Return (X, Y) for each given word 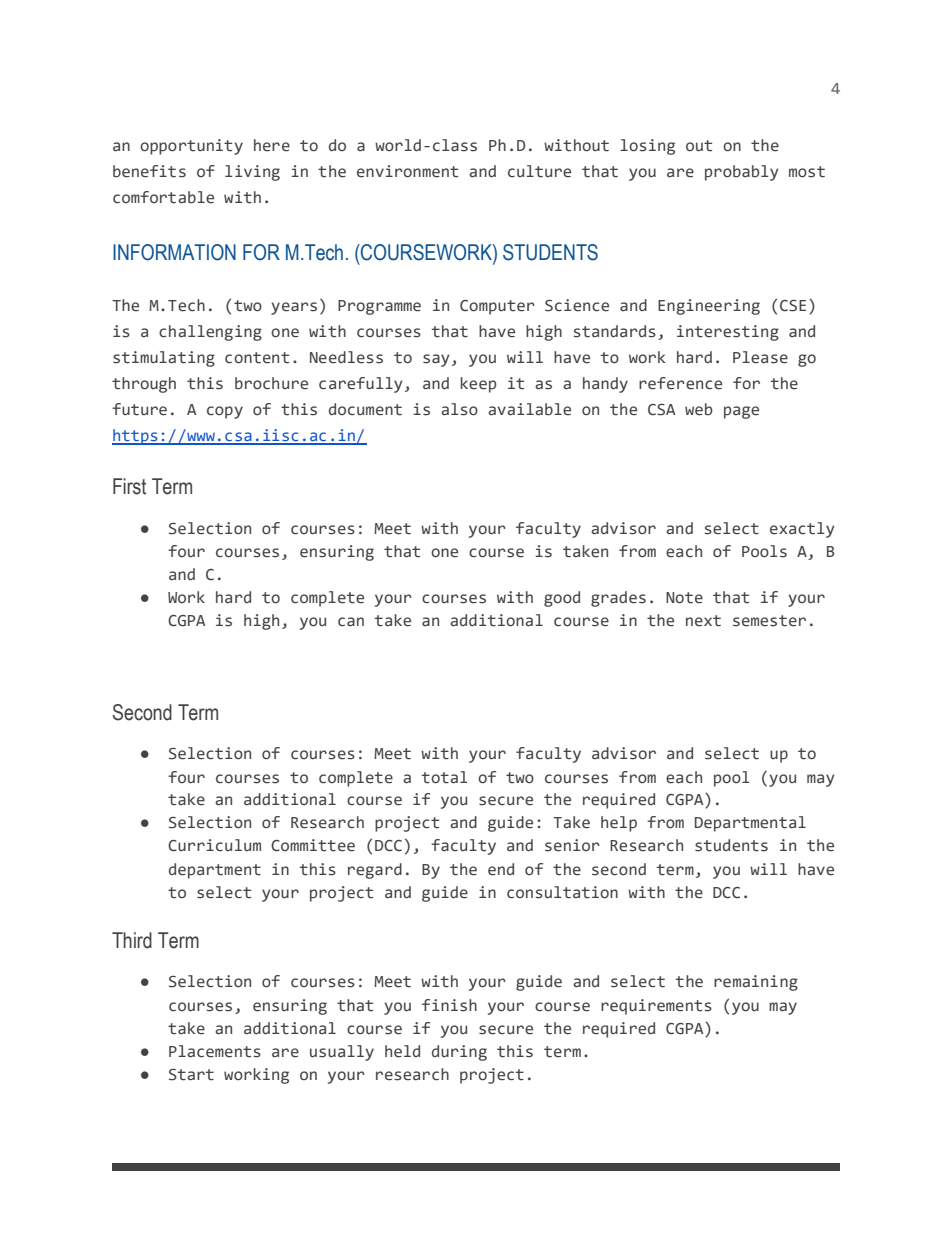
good (562, 599)
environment (407, 171)
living (252, 173)
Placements (215, 1051)
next (703, 621)
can (351, 622)
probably (742, 173)
